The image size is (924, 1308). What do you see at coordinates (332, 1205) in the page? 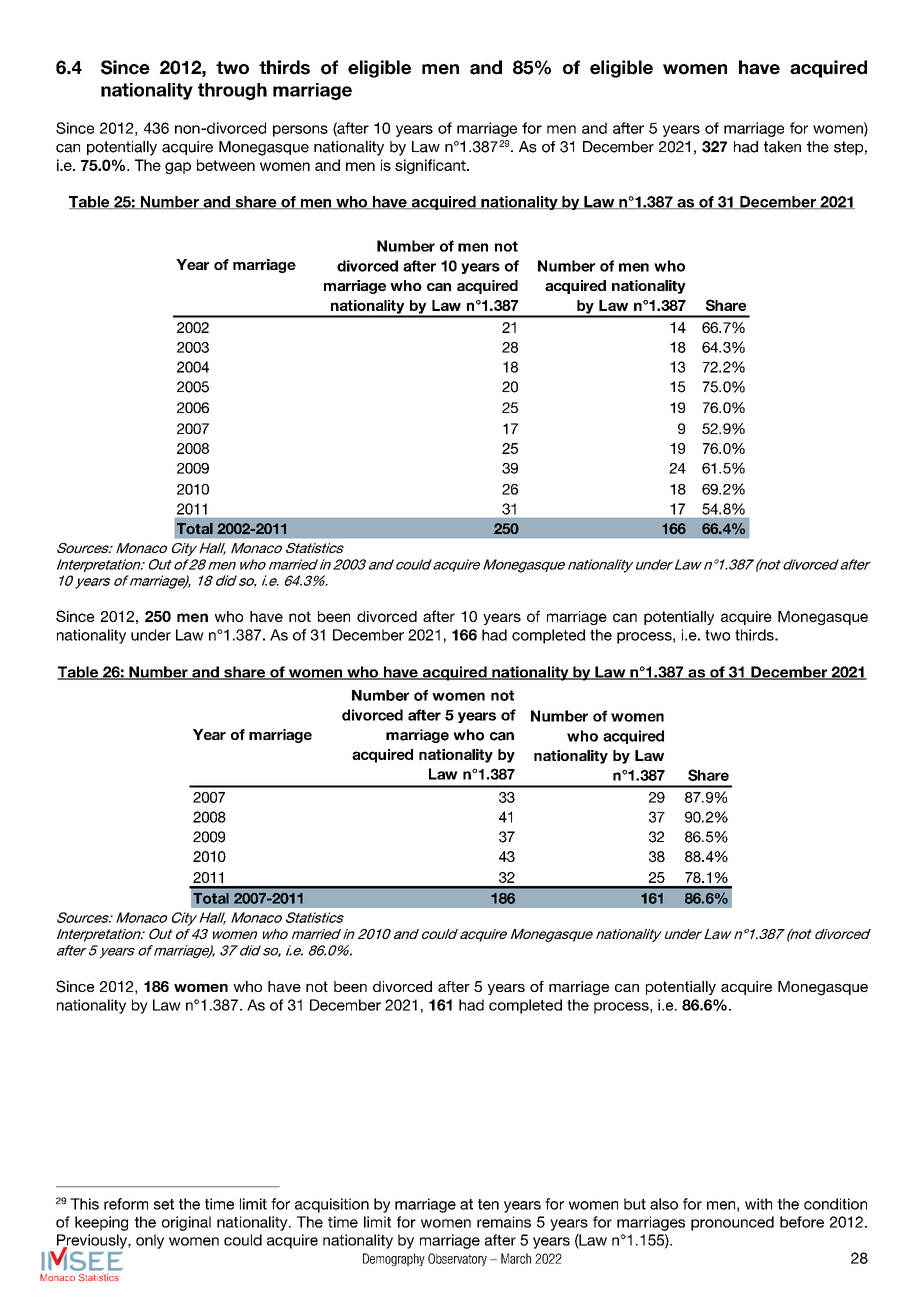
I see `acquisition` at bounding box center [332, 1205].
